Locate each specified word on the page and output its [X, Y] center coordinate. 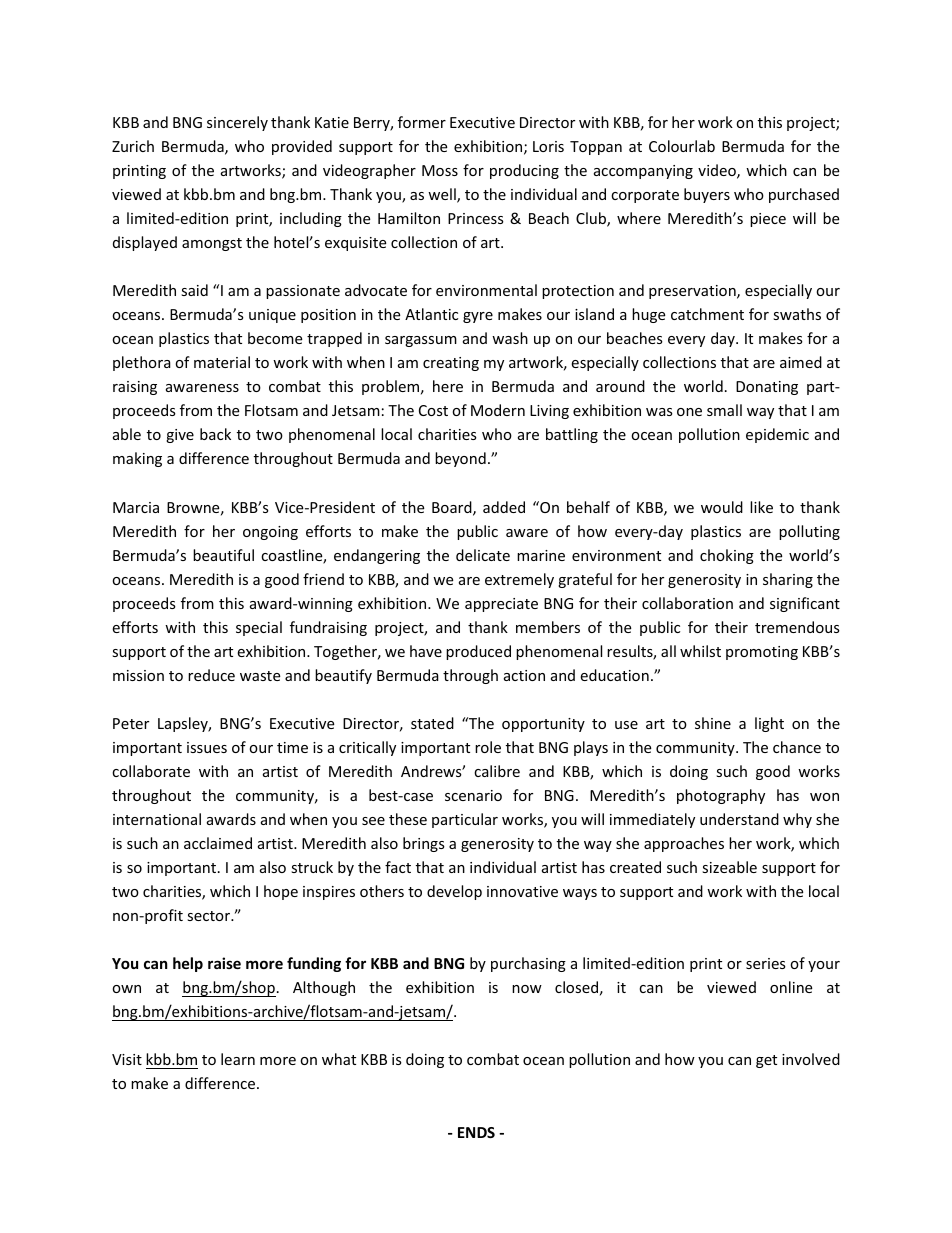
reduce [211, 675]
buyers [707, 195]
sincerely [237, 123]
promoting [762, 653]
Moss [440, 170]
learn [238, 1059]
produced [478, 652]
